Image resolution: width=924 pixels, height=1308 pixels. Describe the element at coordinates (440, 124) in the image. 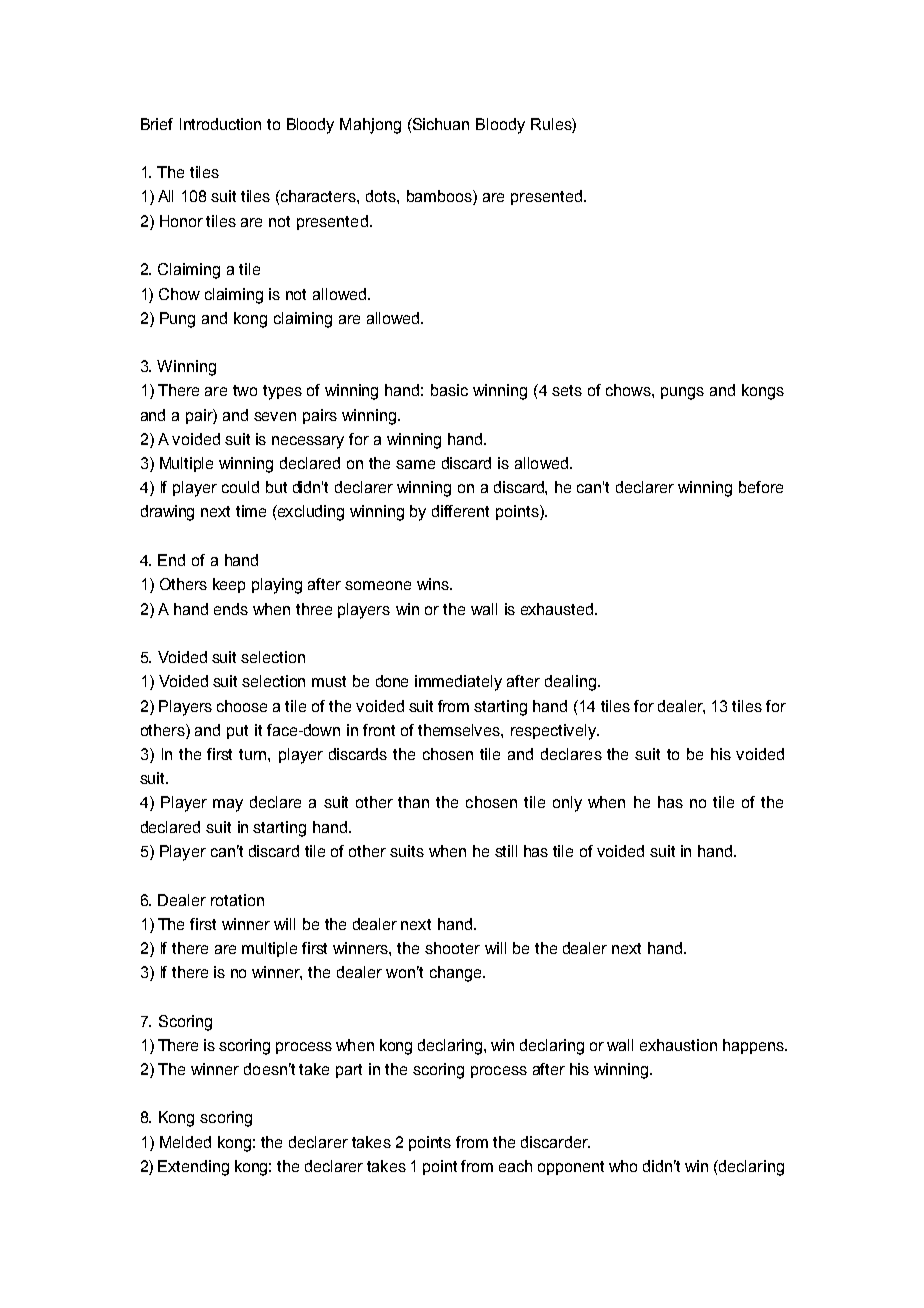

I see `Sichuan` at that location.
